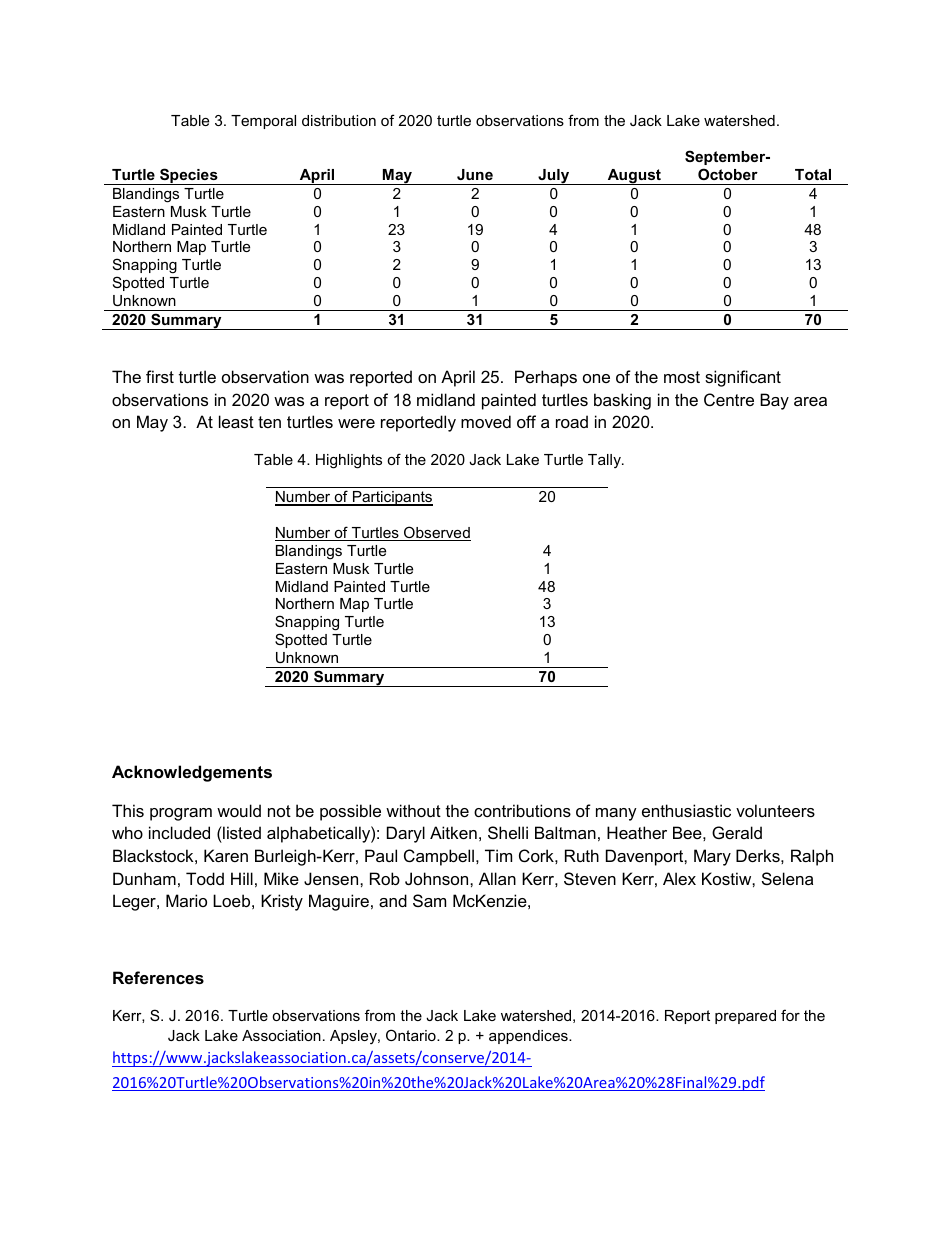 This page has height=1233, width=952. I want to click on Perhaps, so click(546, 378).
